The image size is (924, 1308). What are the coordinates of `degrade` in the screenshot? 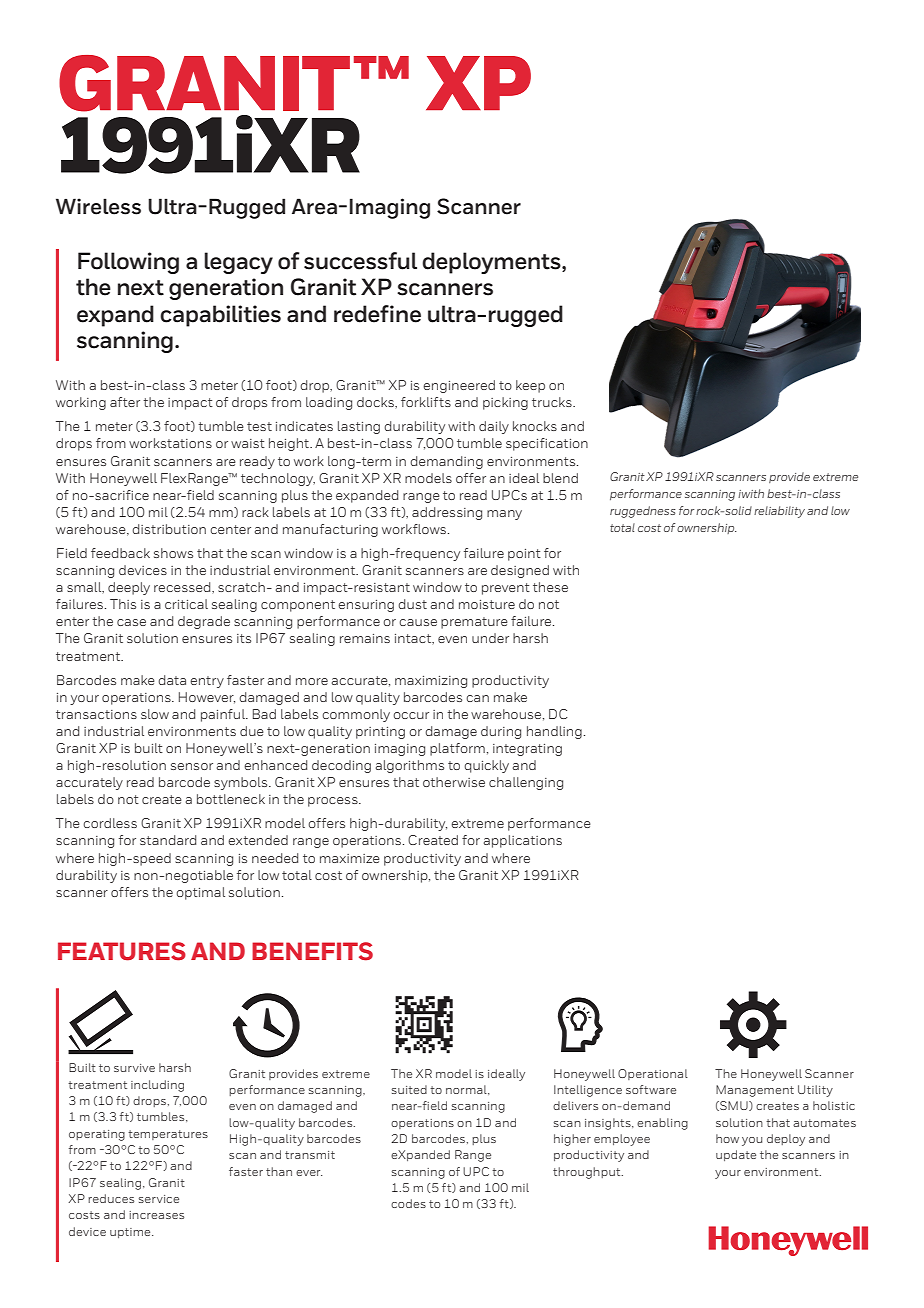 It's located at (204, 622).
